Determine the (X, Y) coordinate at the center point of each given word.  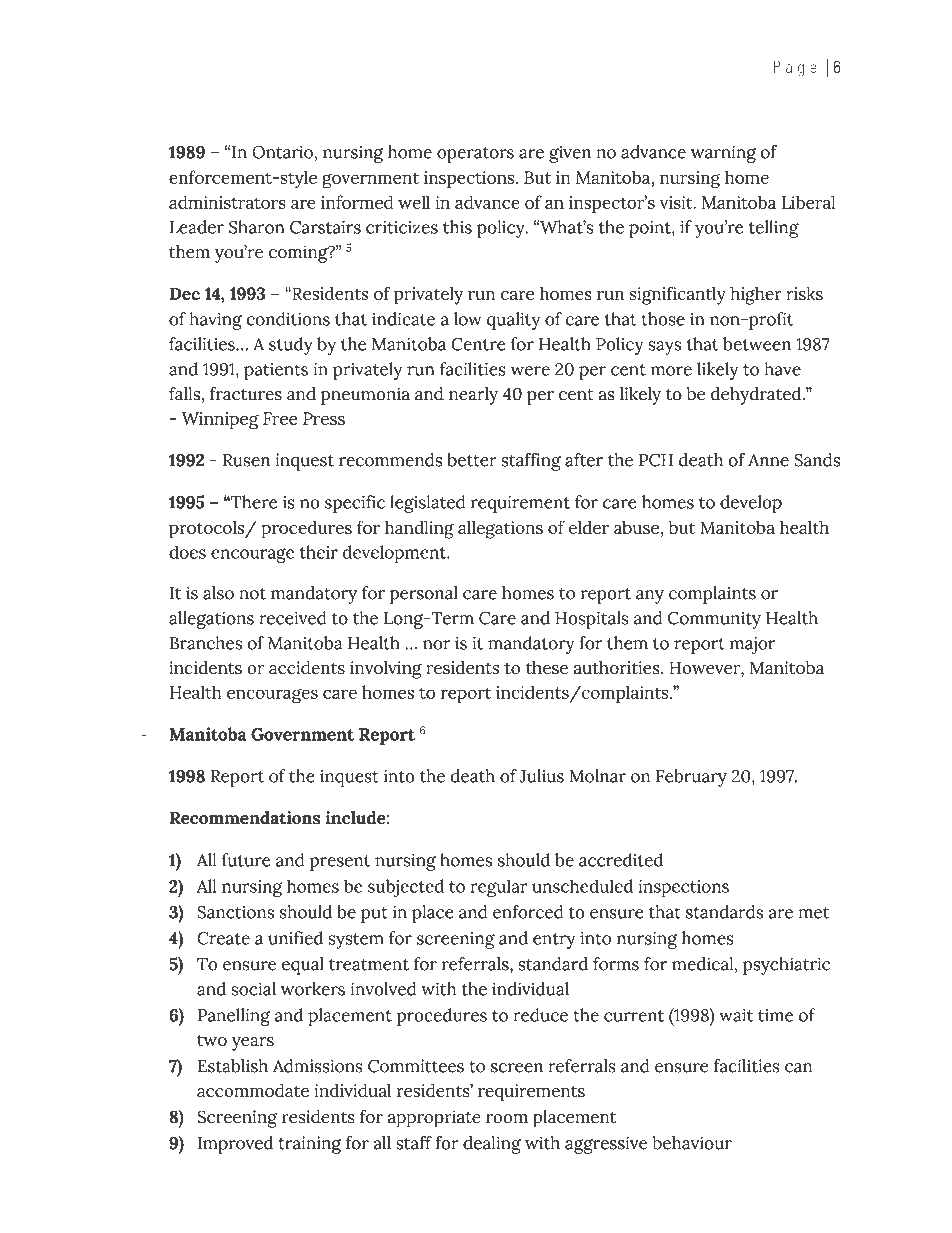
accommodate (253, 1090)
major (752, 645)
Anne (768, 460)
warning (723, 154)
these (547, 668)
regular (499, 888)
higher (756, 296)
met (814, 913)
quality (513, 321)
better (471, 460)
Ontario (283, 152)
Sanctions (236, 912)
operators (475, 155)
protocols (208, 530)
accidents (307, 668)
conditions (288, 319)
